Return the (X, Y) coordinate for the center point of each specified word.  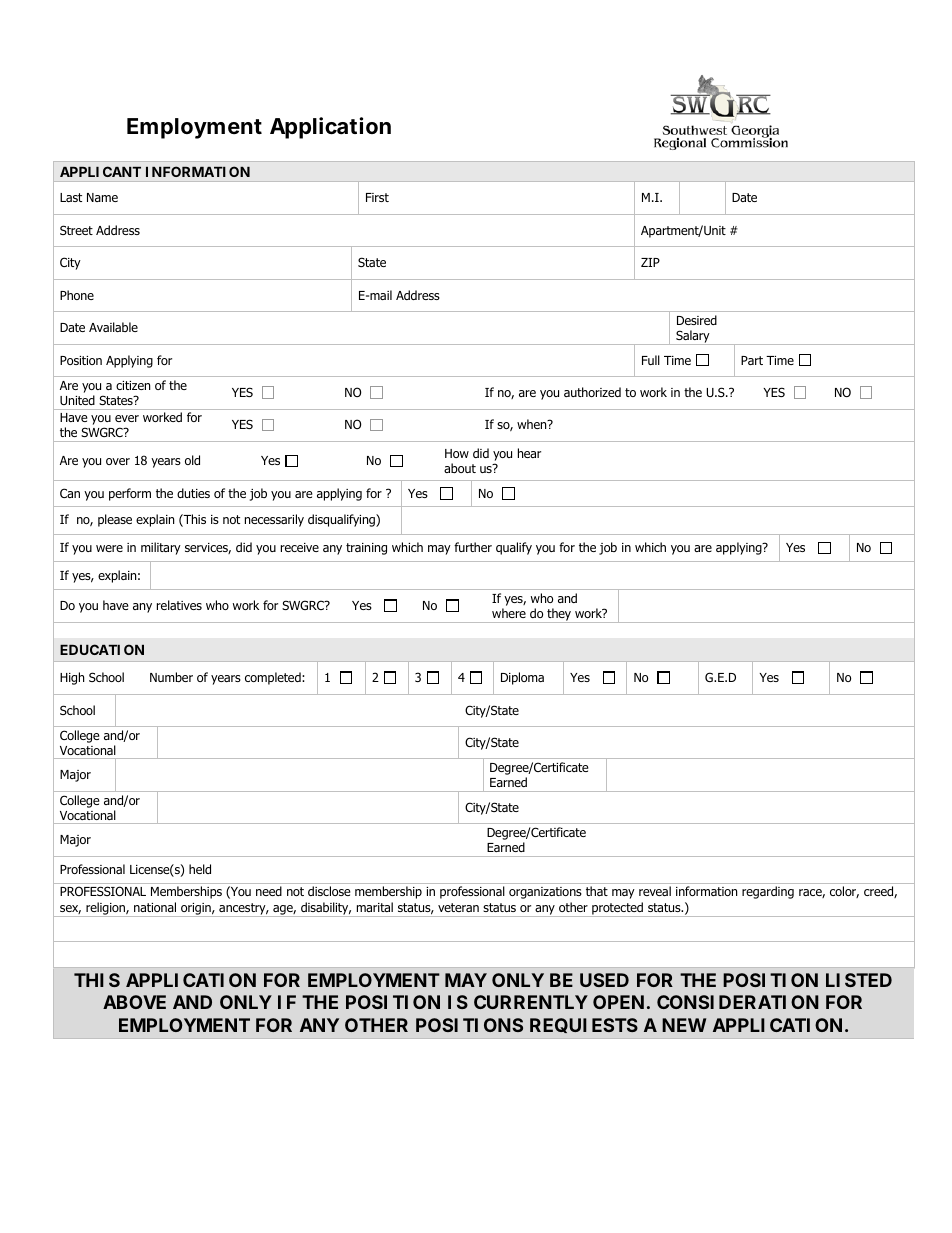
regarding (768, 892)
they (559, 615)
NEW (684, 1025)
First (377, 197)
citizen (133, 385)
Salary (693, 337)
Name (102, 197)
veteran (458, 907)
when (533, 424)
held (200, 869)
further (473, 547)
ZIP (650, 262)
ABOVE (134, 1002)
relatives (179, 605)
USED (604, 980)
